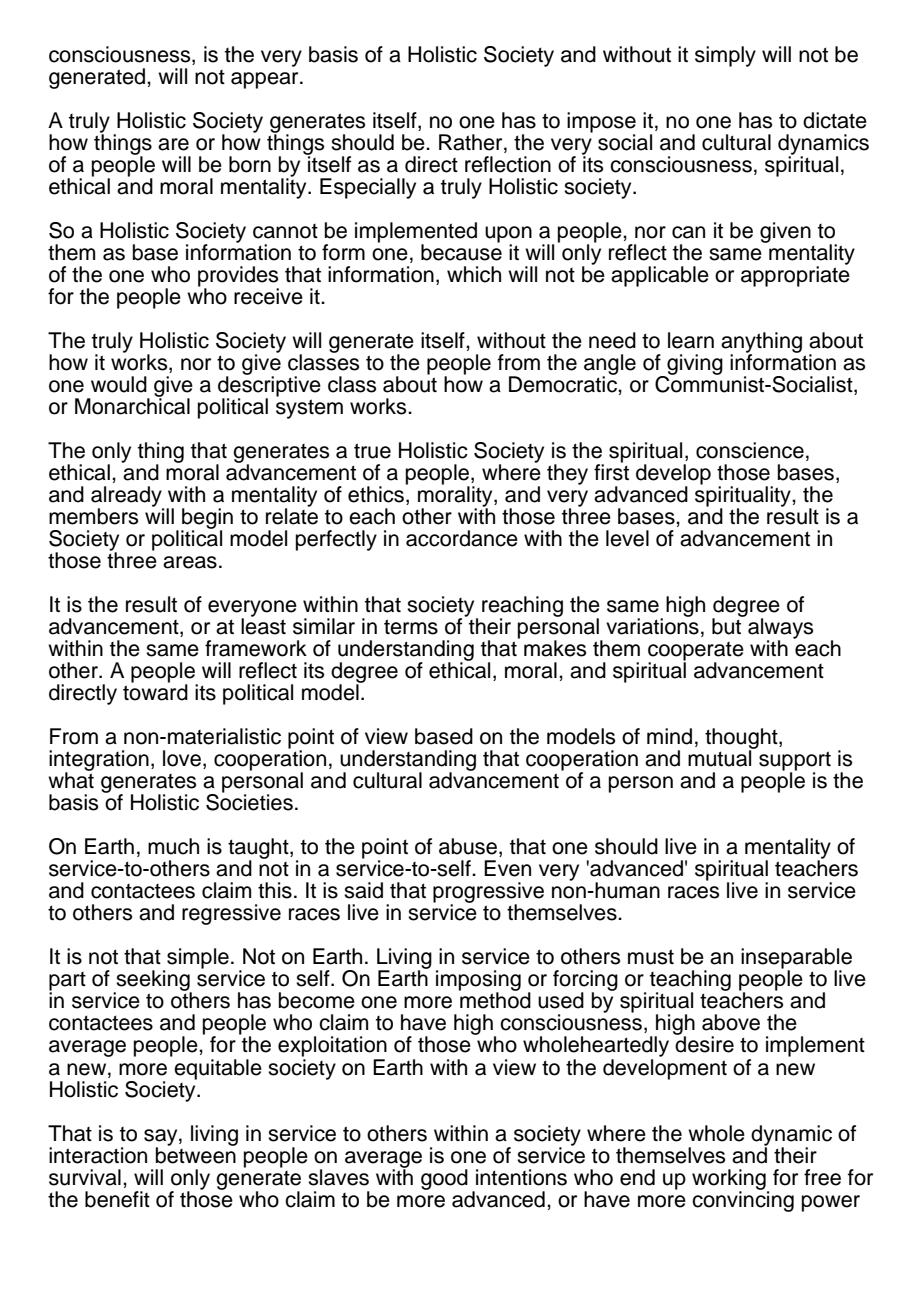  I want to click on between, so click(196, 1154).
